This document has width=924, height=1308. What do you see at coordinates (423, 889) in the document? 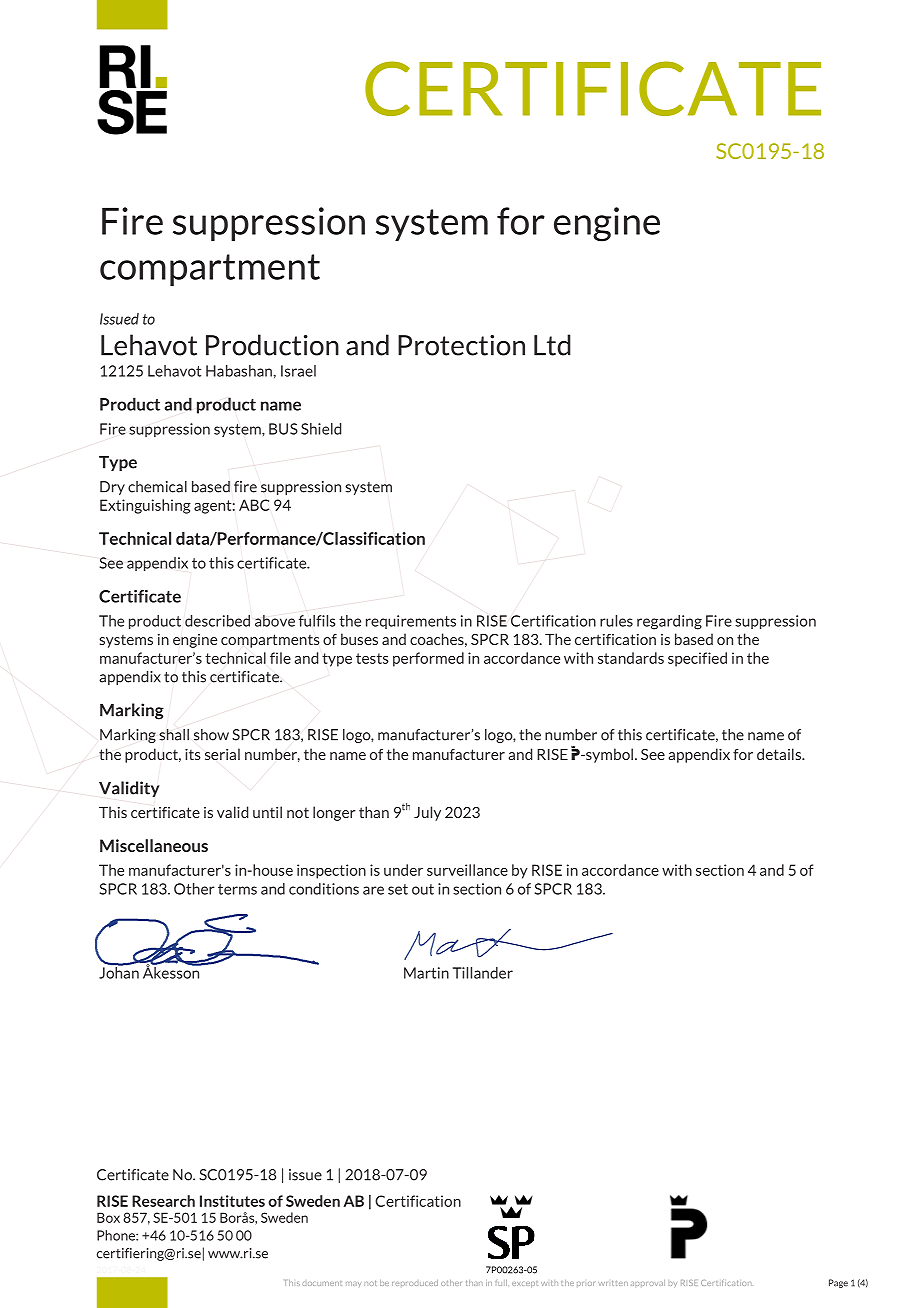
I see `out` at bounding box center [423, 889].
